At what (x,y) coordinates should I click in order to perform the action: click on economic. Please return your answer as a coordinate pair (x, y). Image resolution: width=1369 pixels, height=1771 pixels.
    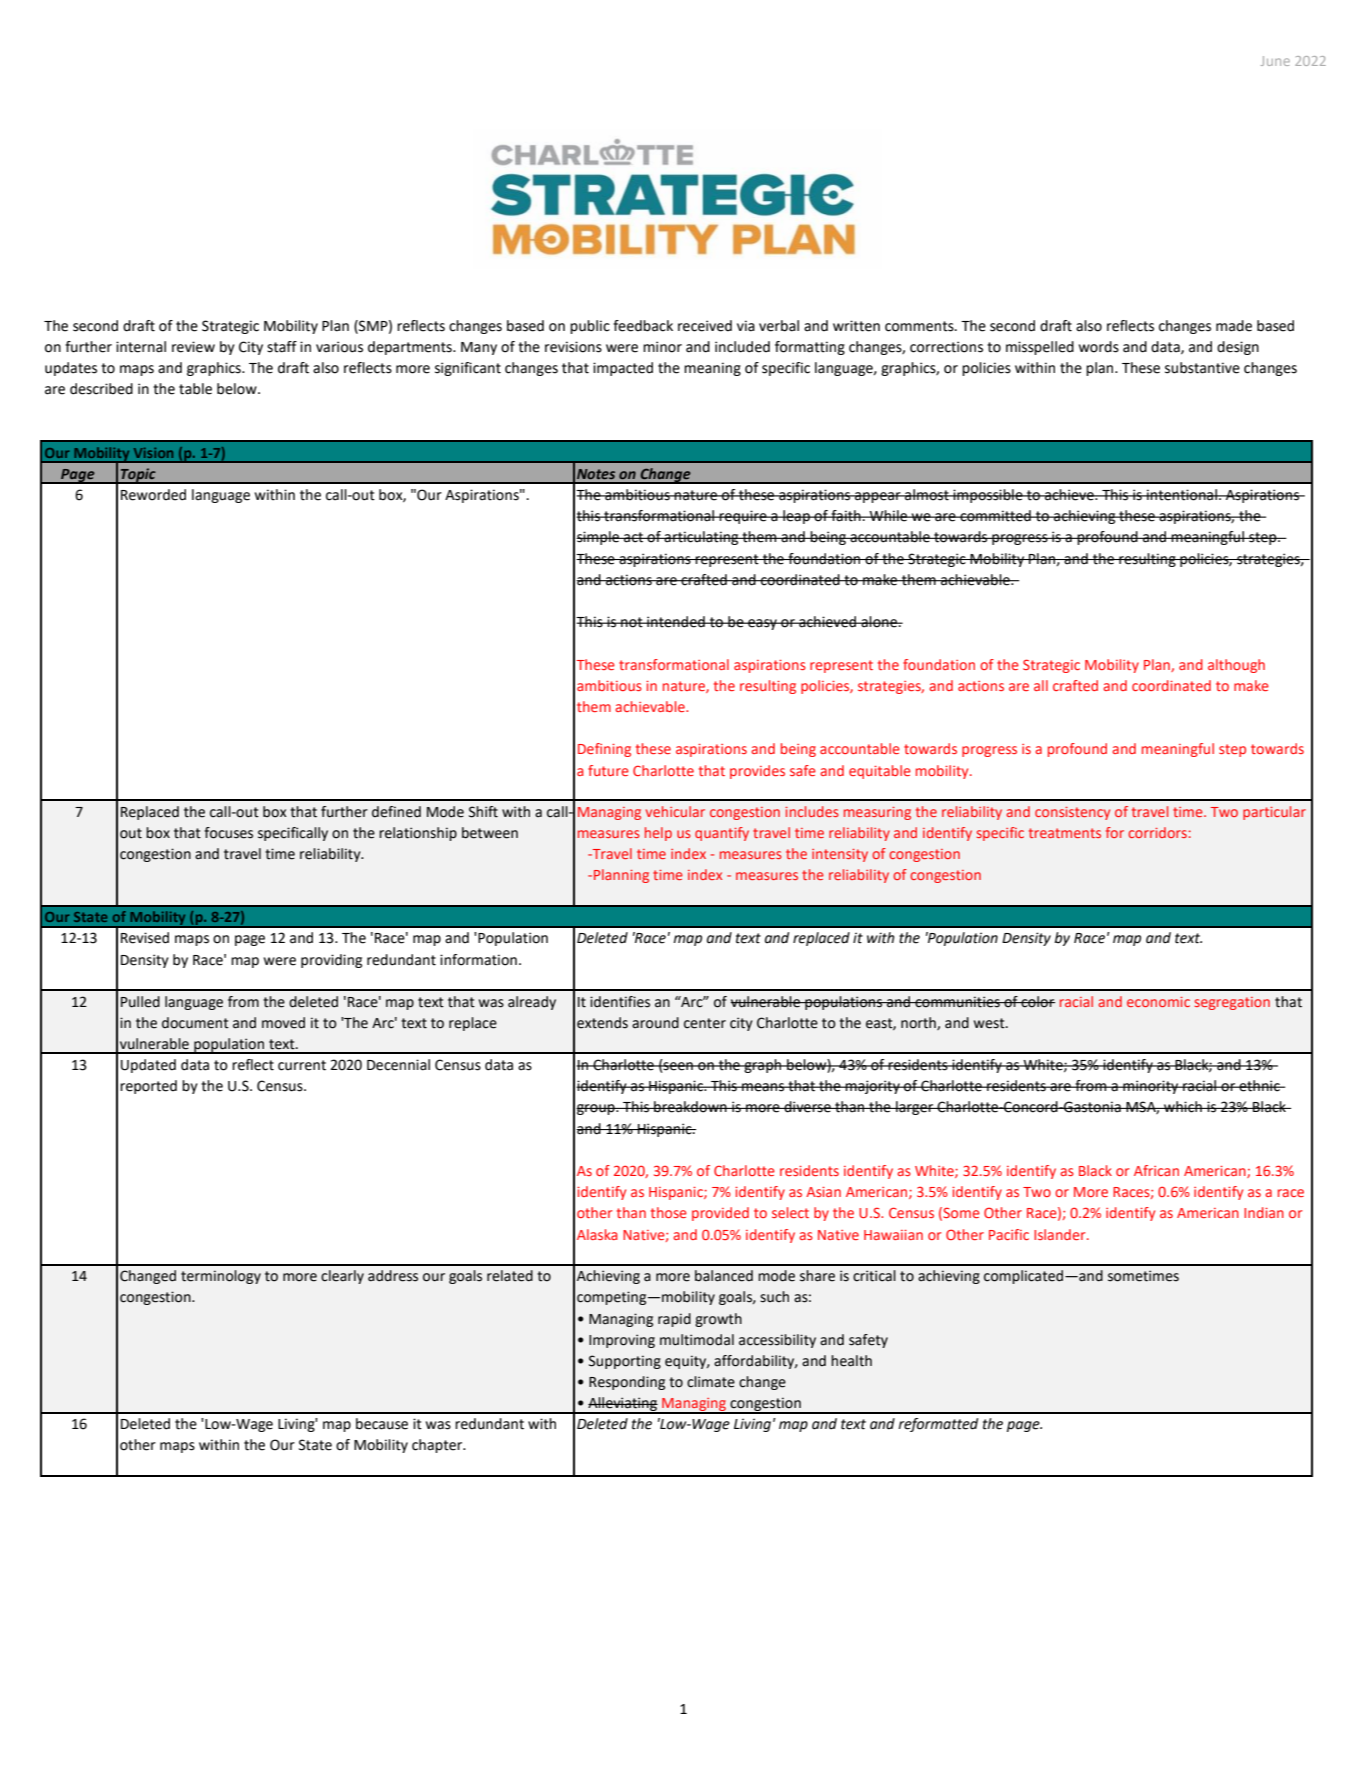
    Looking at the image, I should click on (1158, 1002).
